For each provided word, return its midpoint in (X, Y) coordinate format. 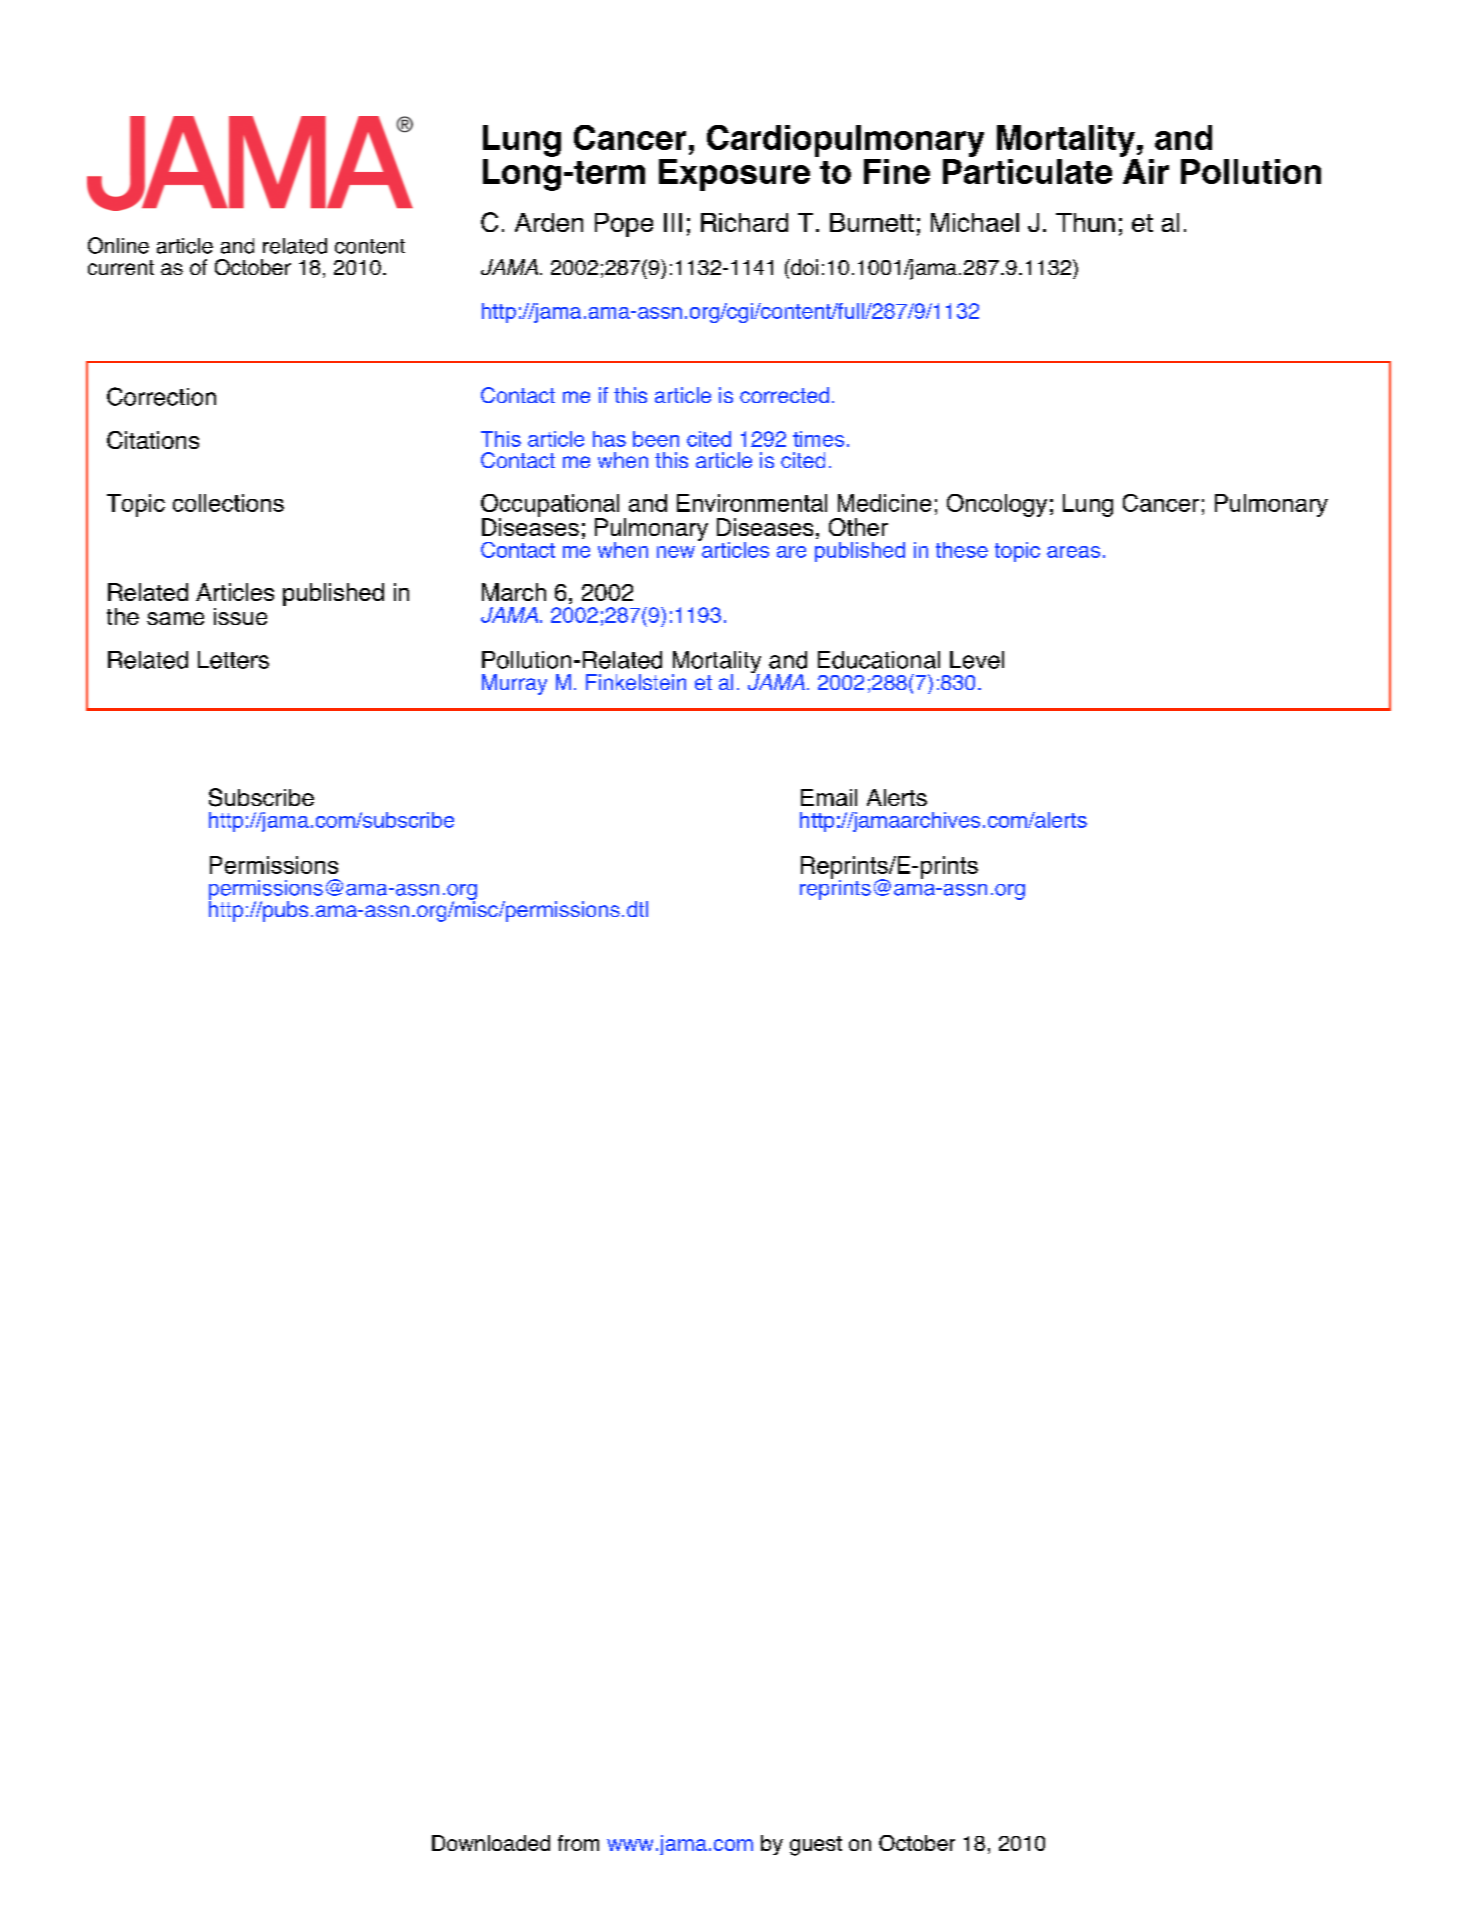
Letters (233, 660)
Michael (975, 222)
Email (829, 797)
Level (977, 660)
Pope (624, 225)
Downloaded (491, 1843)
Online (118, 245)
